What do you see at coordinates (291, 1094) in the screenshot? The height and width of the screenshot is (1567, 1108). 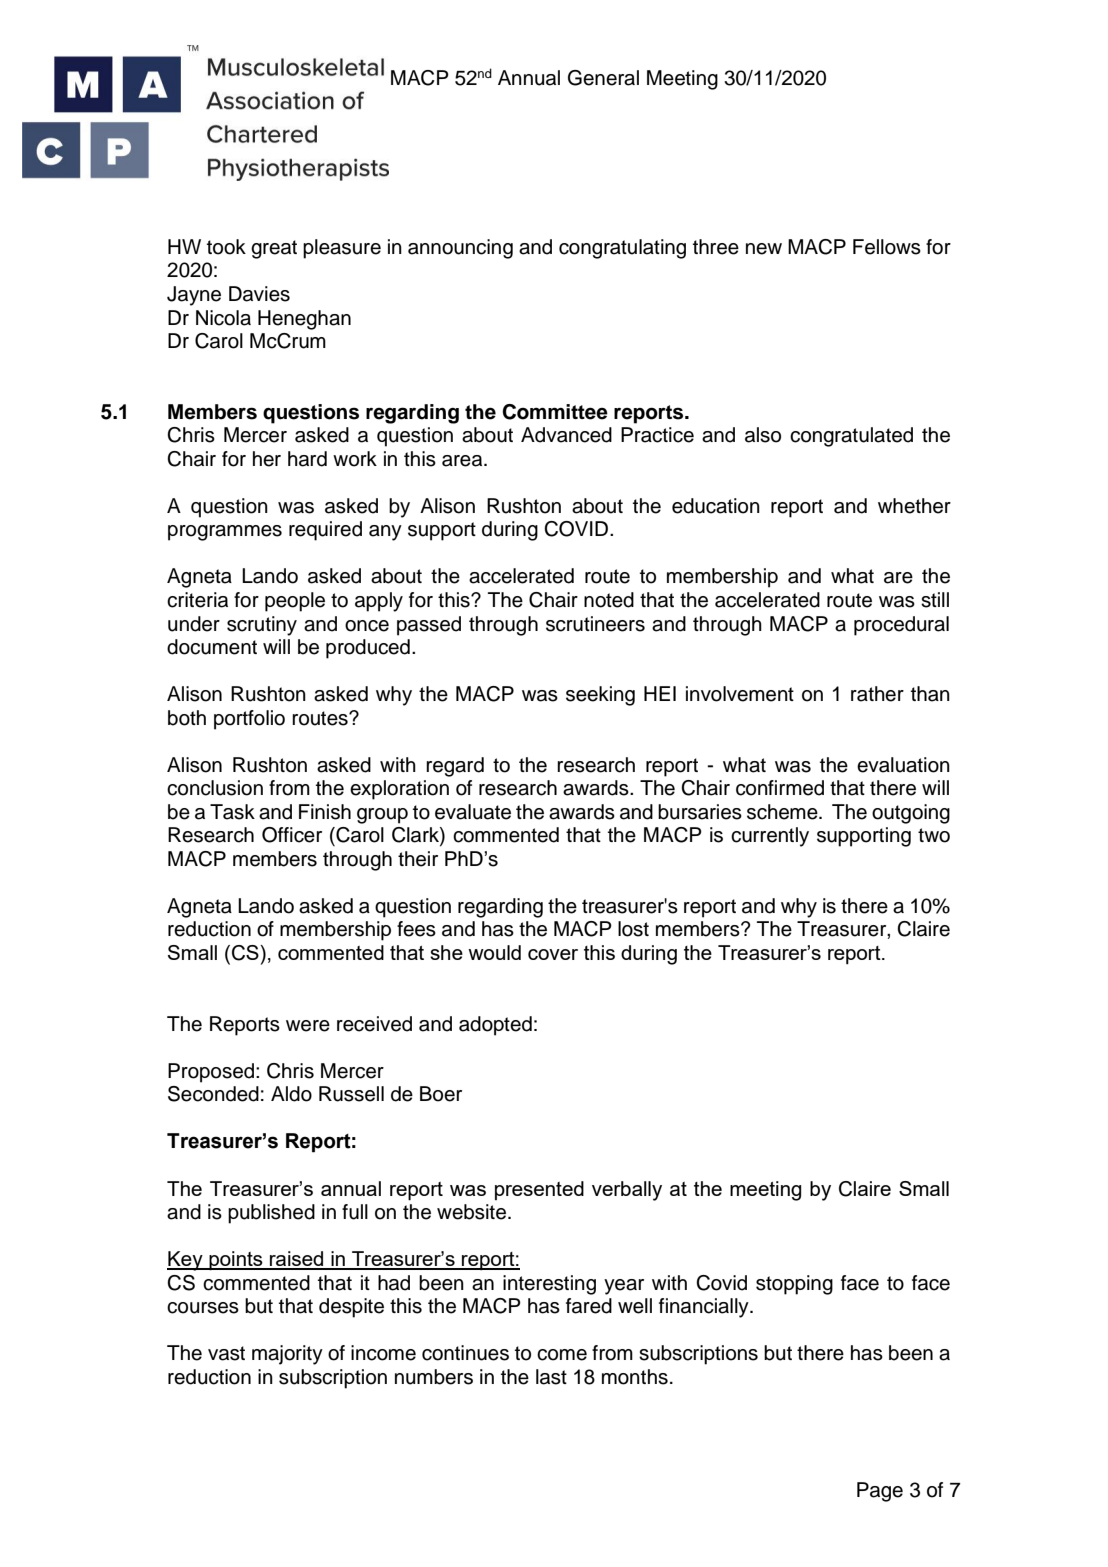 I see `Aldo` at bounding box center [291, 1094].
